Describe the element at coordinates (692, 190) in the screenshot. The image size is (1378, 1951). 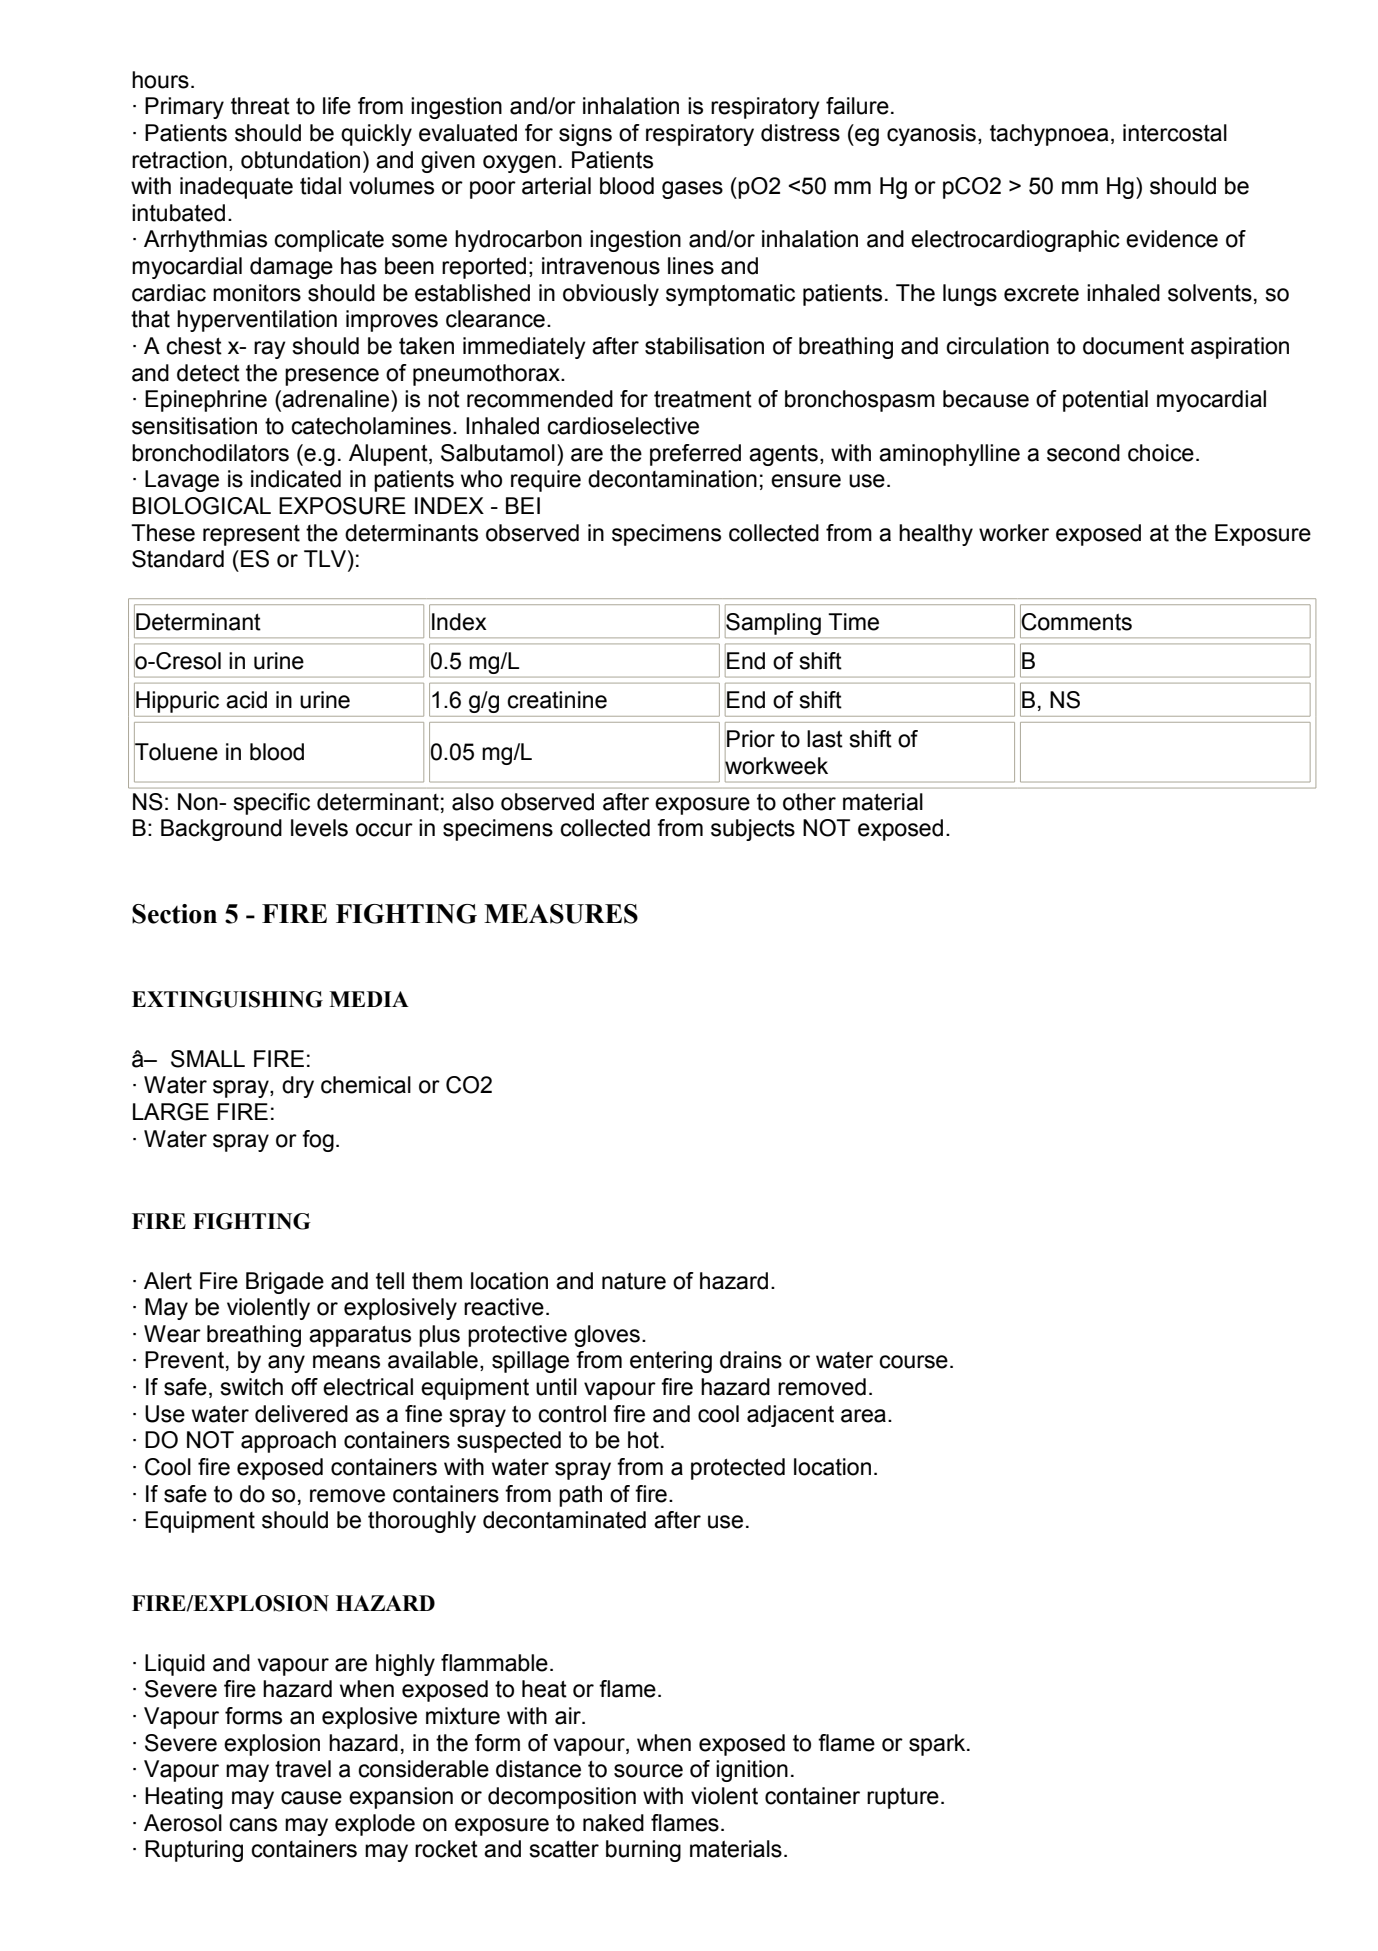
I see `gases` at that location.
